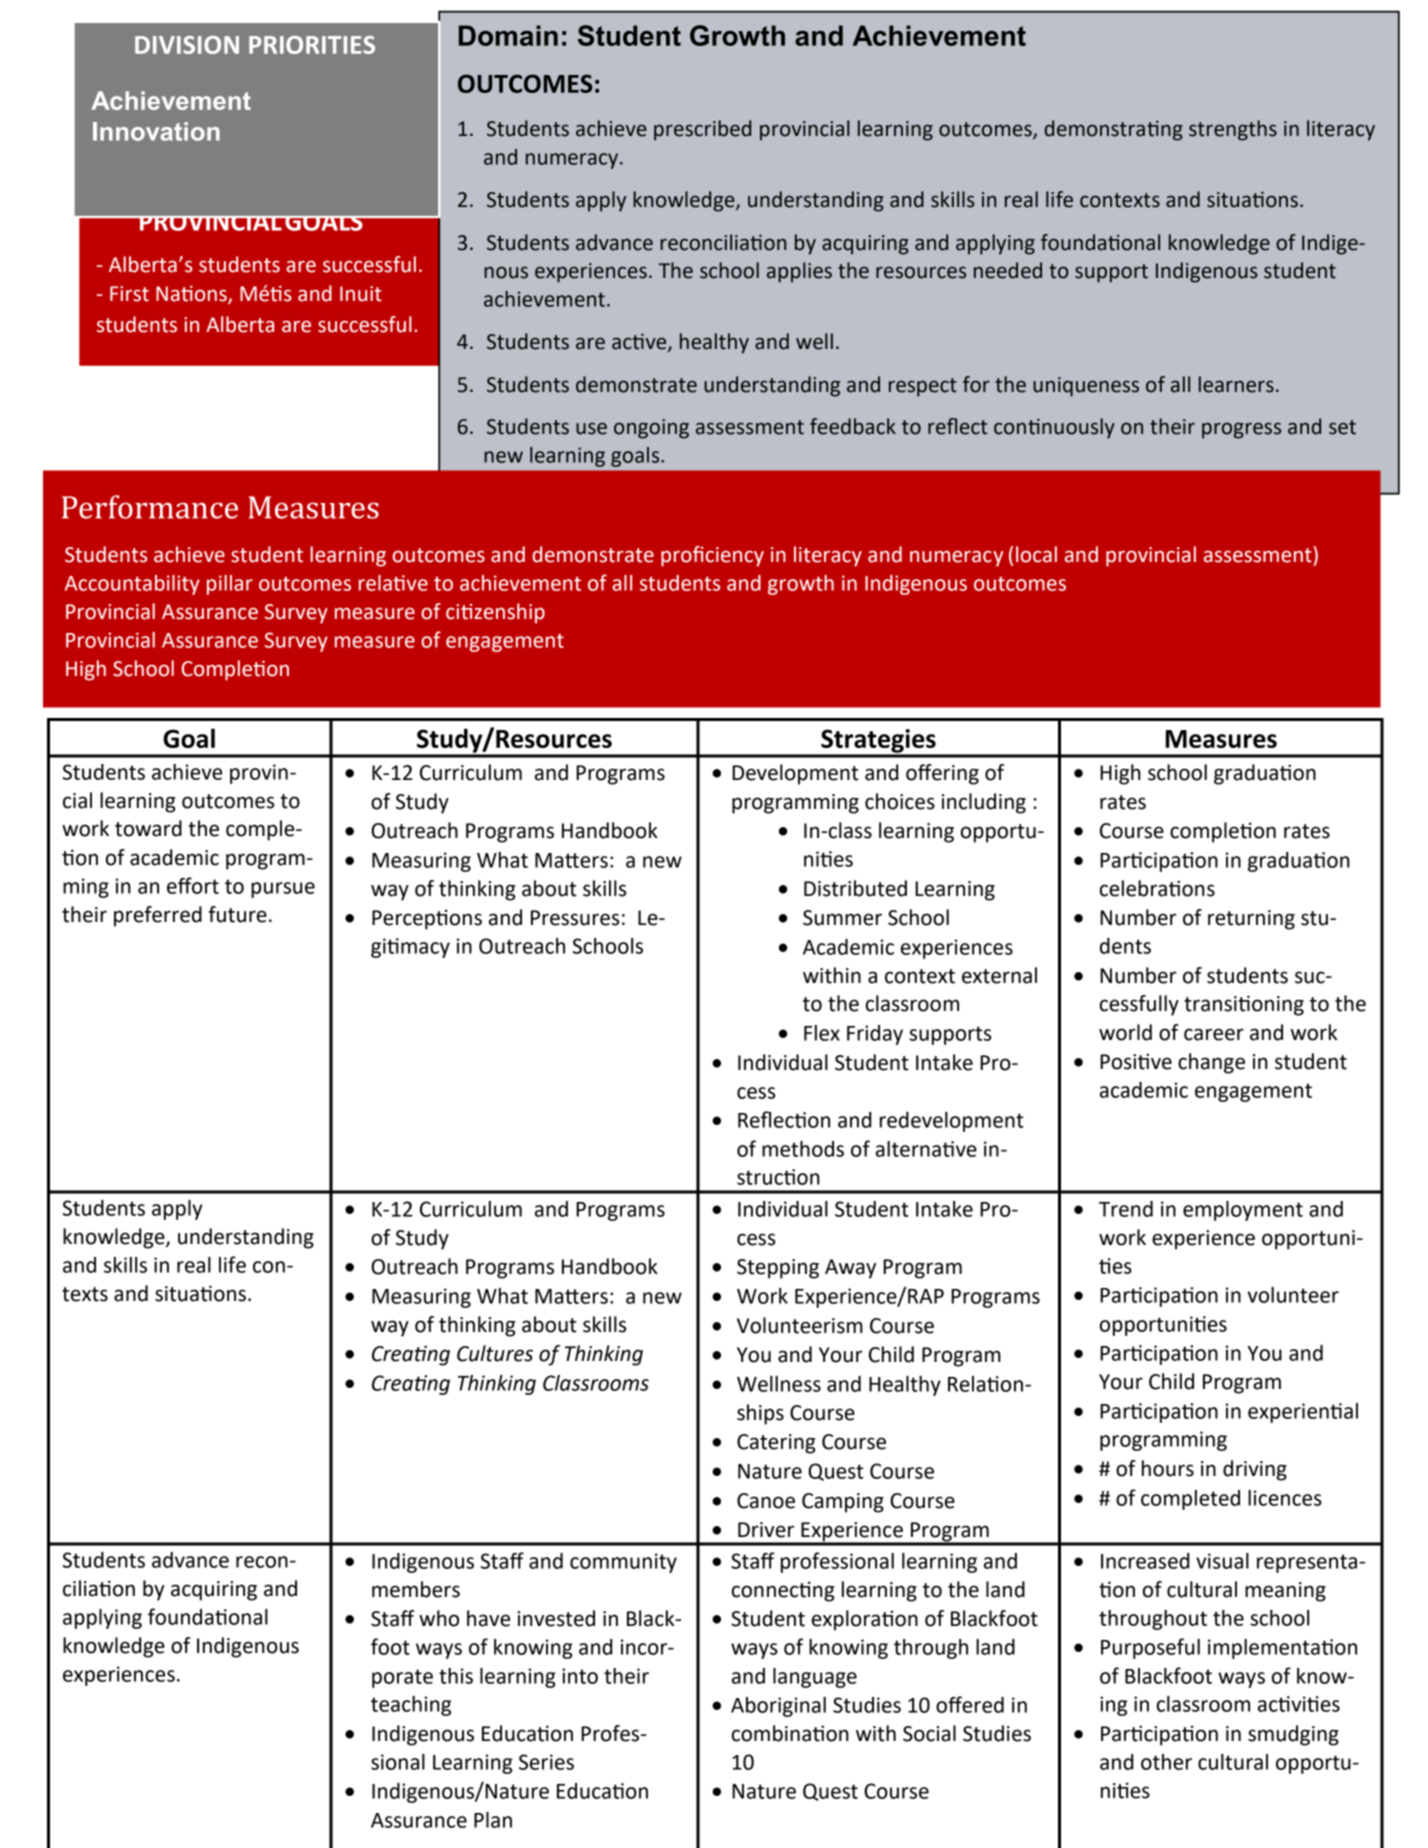 Image resolution: width=1428 pixels, height=1848 pixels. I want to click on Stepping, so click(778, 1269).
